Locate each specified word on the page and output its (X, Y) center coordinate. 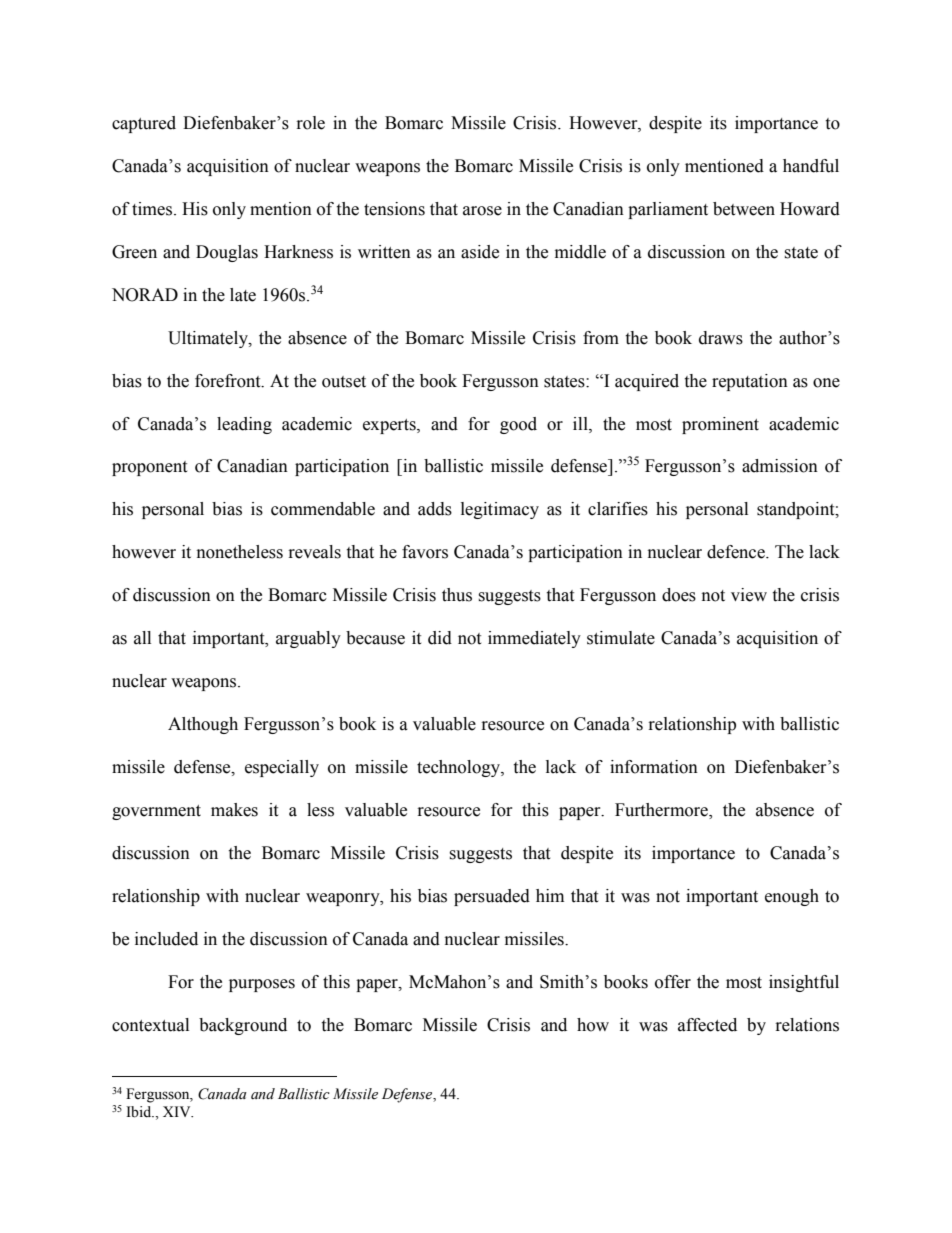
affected (707, 1025)
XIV (178, 1111)
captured (144, 124)
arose (482, 211)
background (243, 1026)
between (744, 209)
